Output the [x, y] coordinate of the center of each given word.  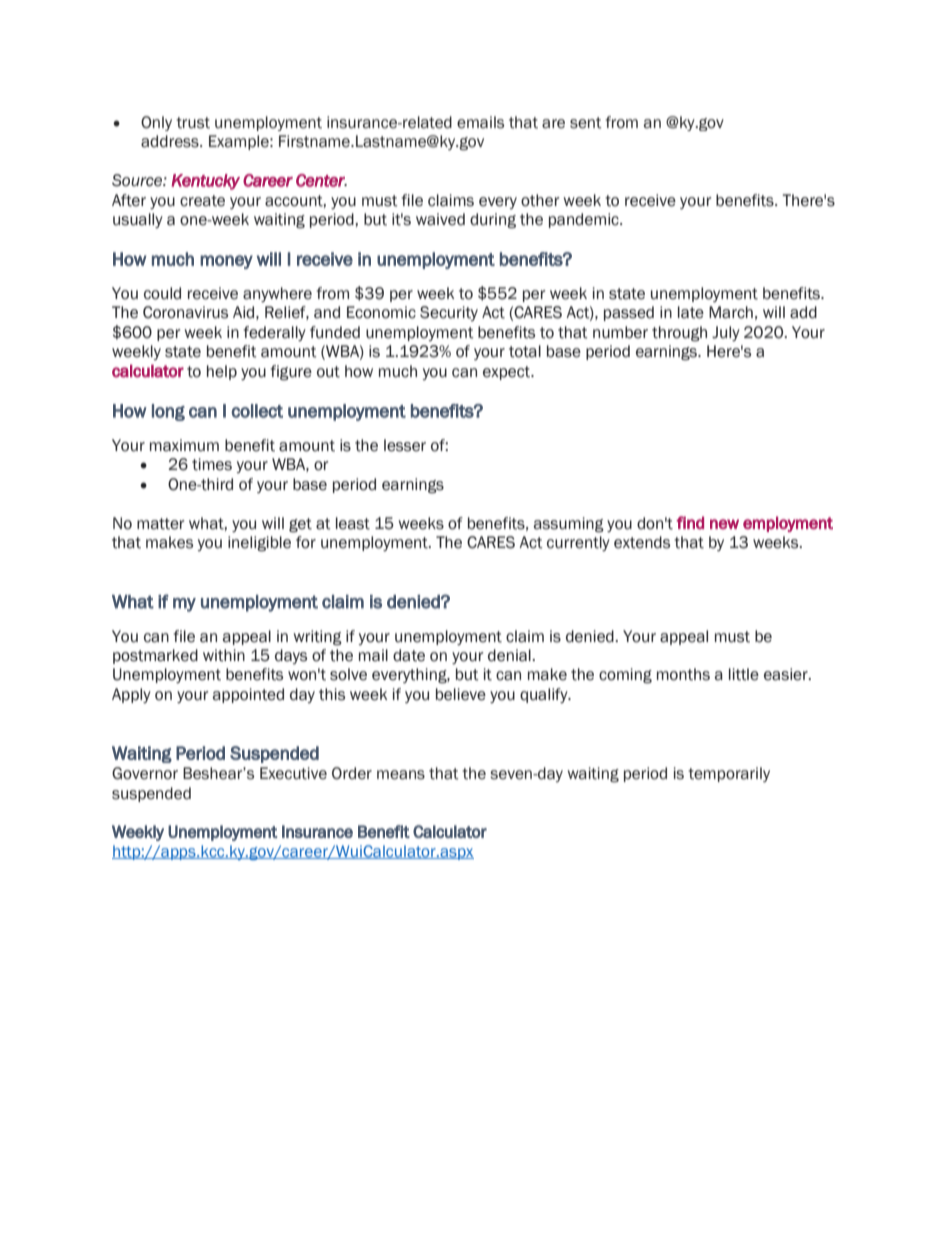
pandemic [585, 220]
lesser [405, 445]
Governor [145, 773]
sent [585, 123]
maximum [184, 445]
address [171, 141]
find [690, 522]
